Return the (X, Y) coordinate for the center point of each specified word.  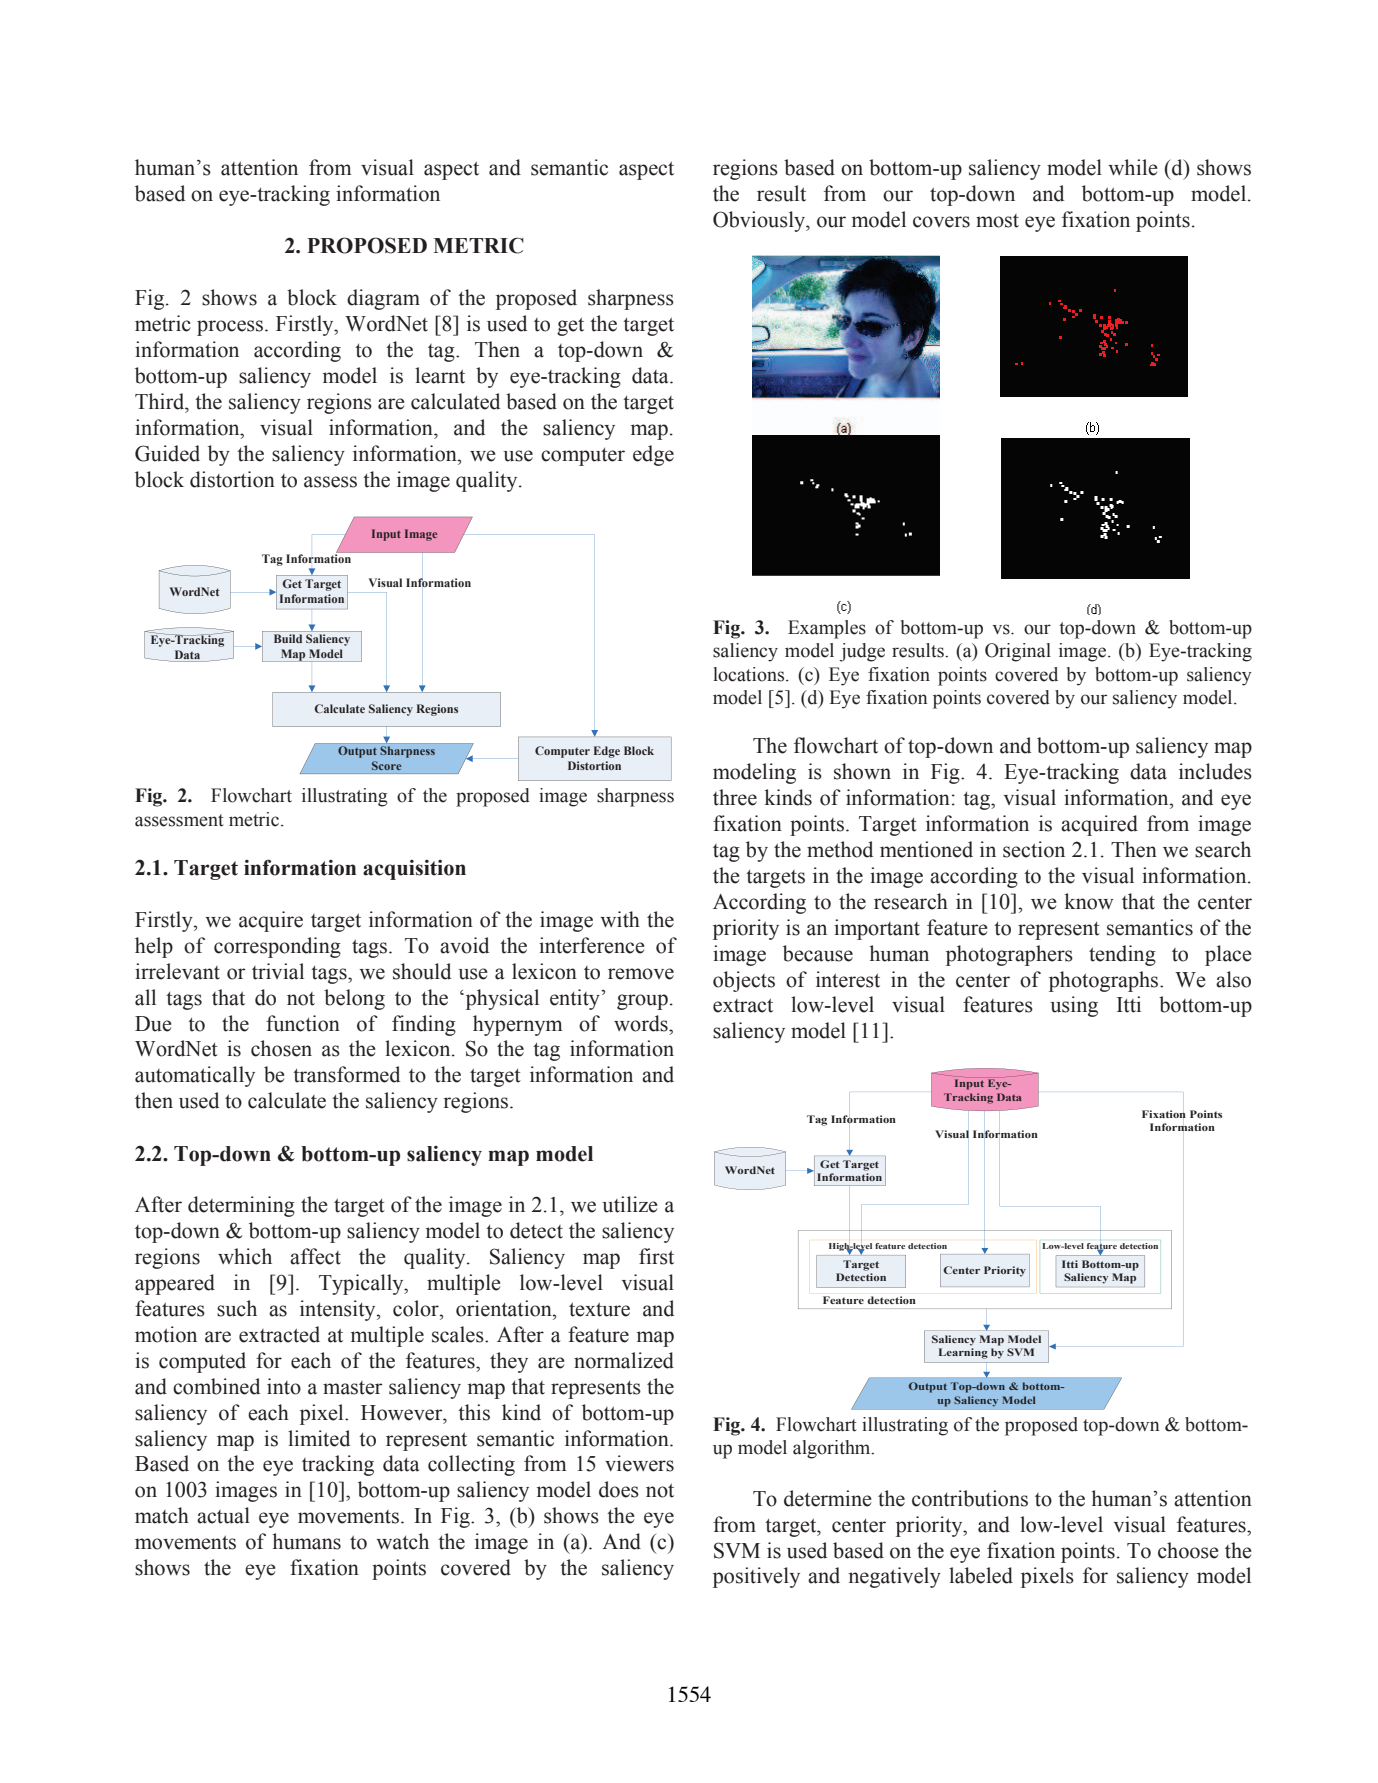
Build (288, 638)
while (1133, 167)
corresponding (277, 947)
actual (223, 1515)
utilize (630, 1204)
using (1074, 1006)
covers (941, 222)
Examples (827, 629)
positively (756, 1577)
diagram (383, 299)
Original (1018, 652)
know (1089, 901)
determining (241, 1206)
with (620, 919)
